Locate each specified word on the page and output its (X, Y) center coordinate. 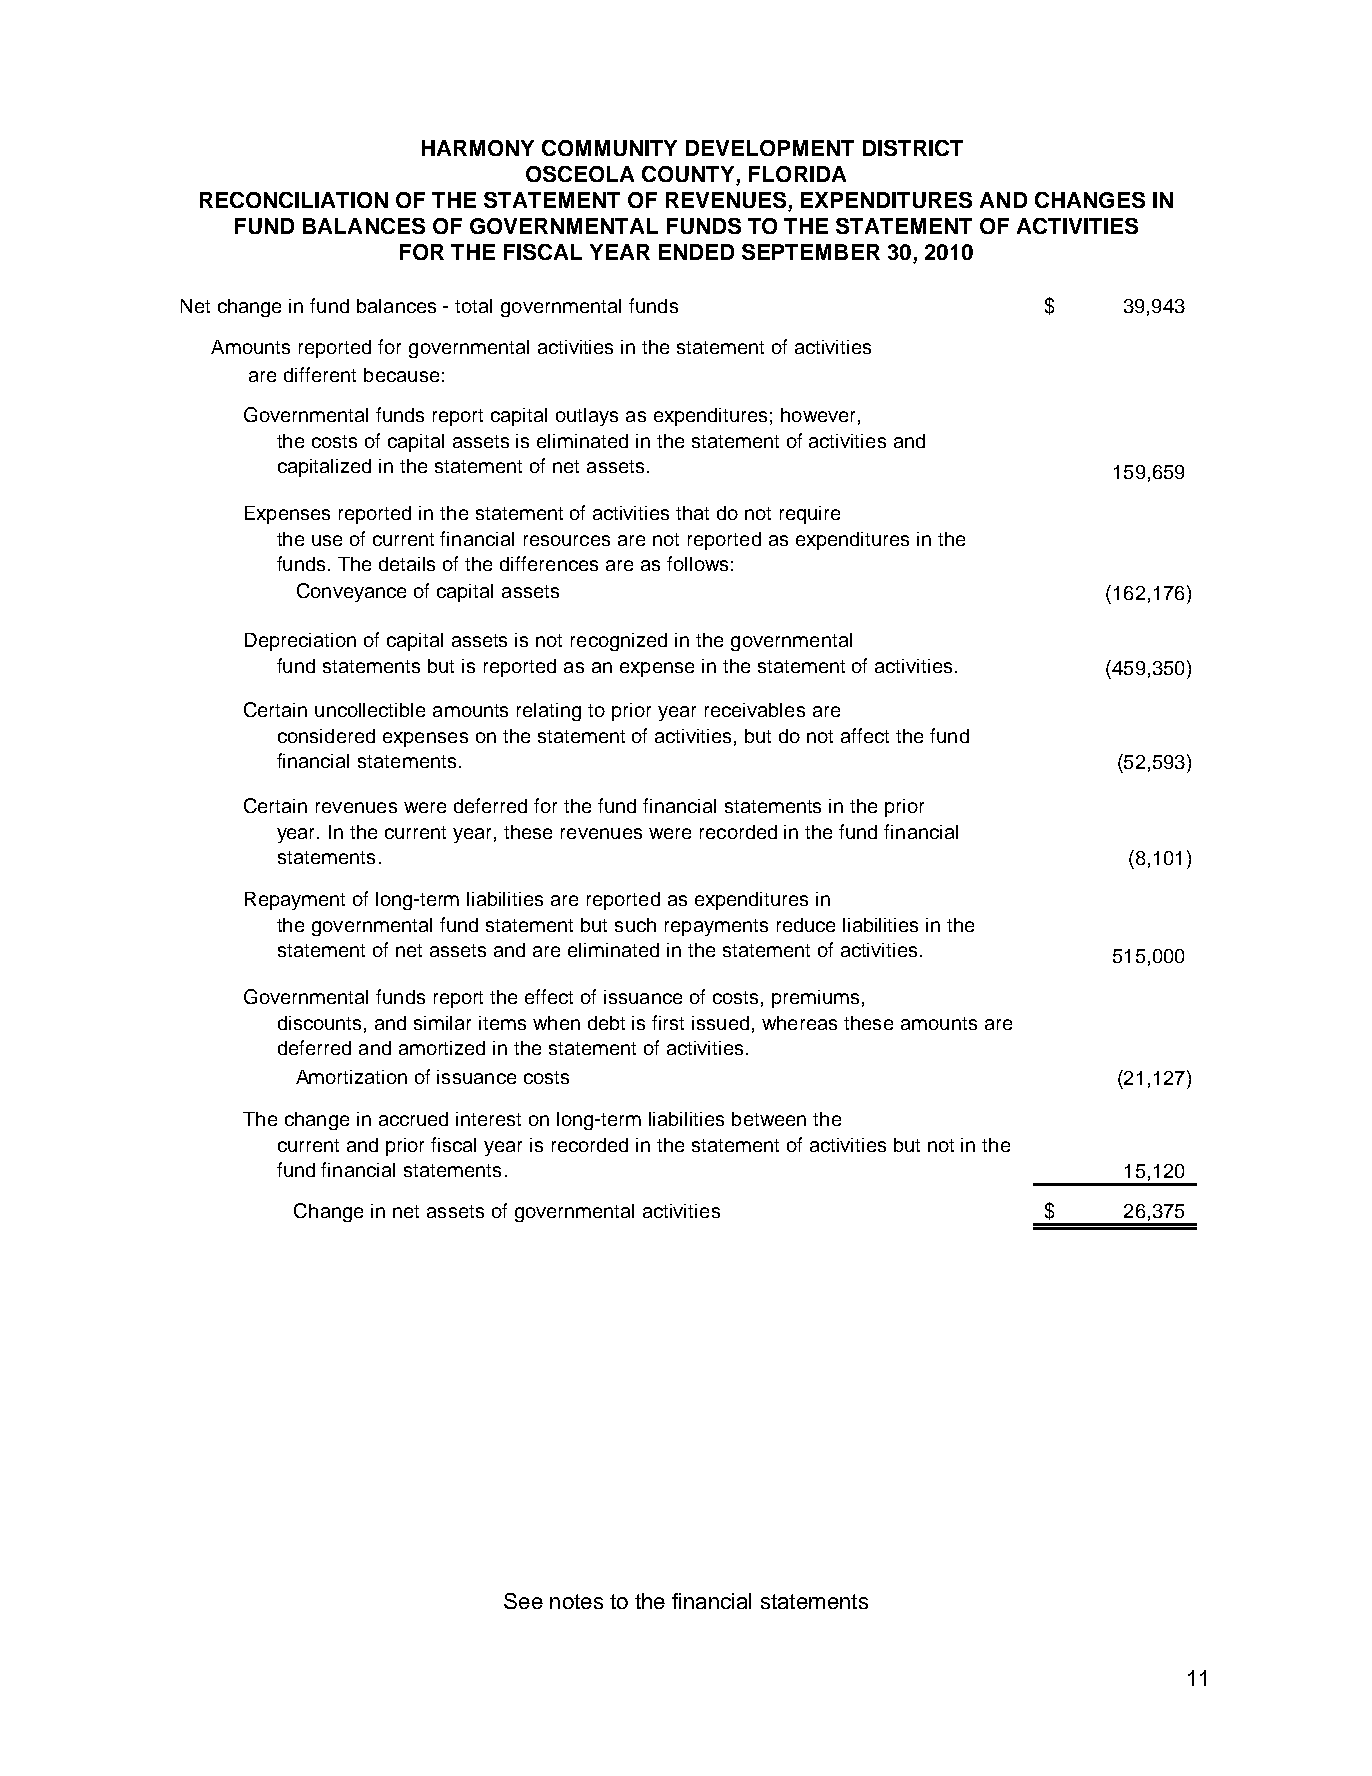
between (769, 1119)
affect (865, 735)
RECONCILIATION (294, 200)
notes (576, 1601)
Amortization (351, 1077)
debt (606, 1023)
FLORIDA (797, 174)
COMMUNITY (609, 148)
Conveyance (351, 592)
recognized (619, 642)
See (523, 1601)
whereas (799, 1023)
